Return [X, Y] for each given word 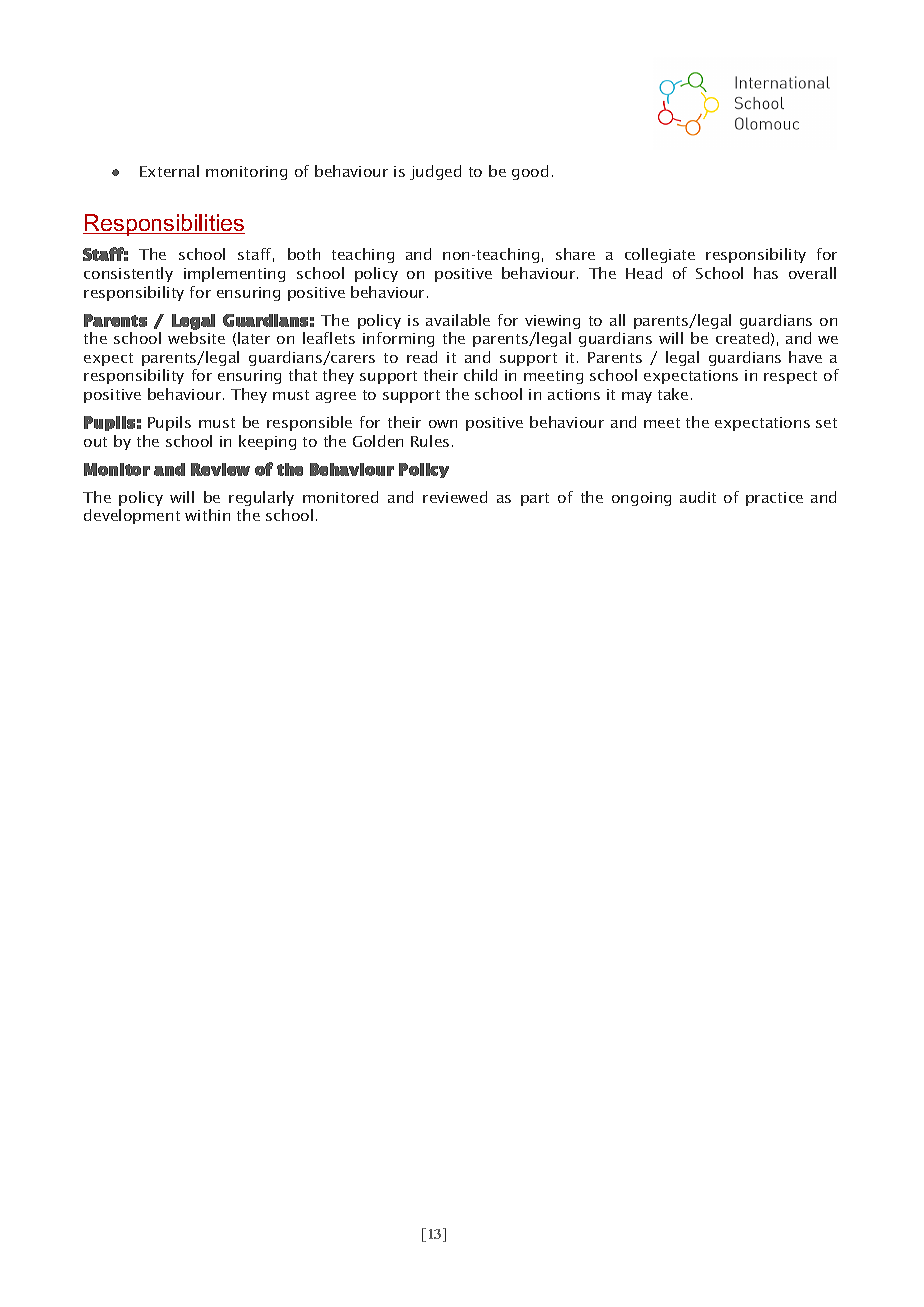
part [535, 499]
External [169, 171]
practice [774, 499]
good [530, 172]
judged [435, 172]
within [207, 515]
